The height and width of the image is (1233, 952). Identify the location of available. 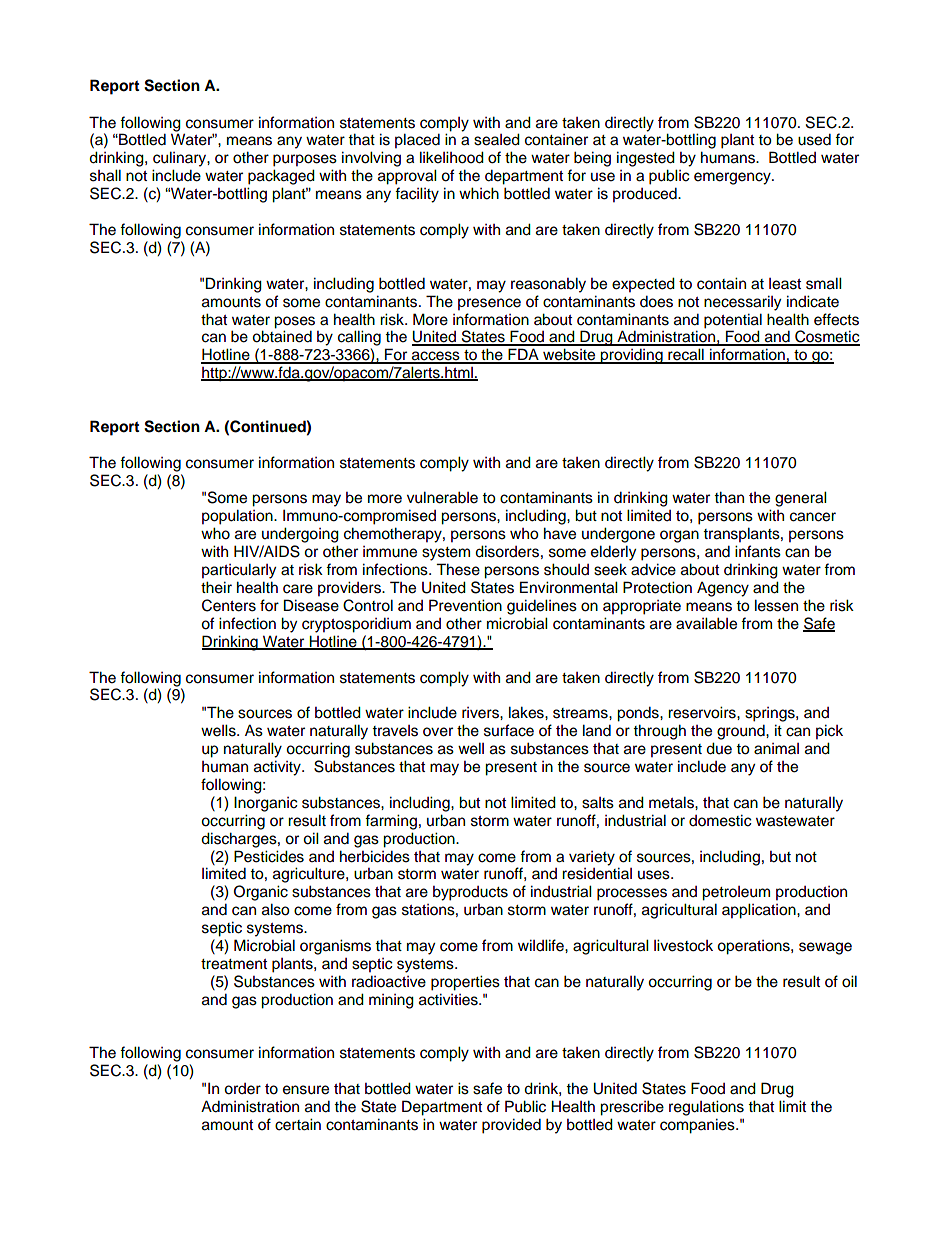
(706, 623).
